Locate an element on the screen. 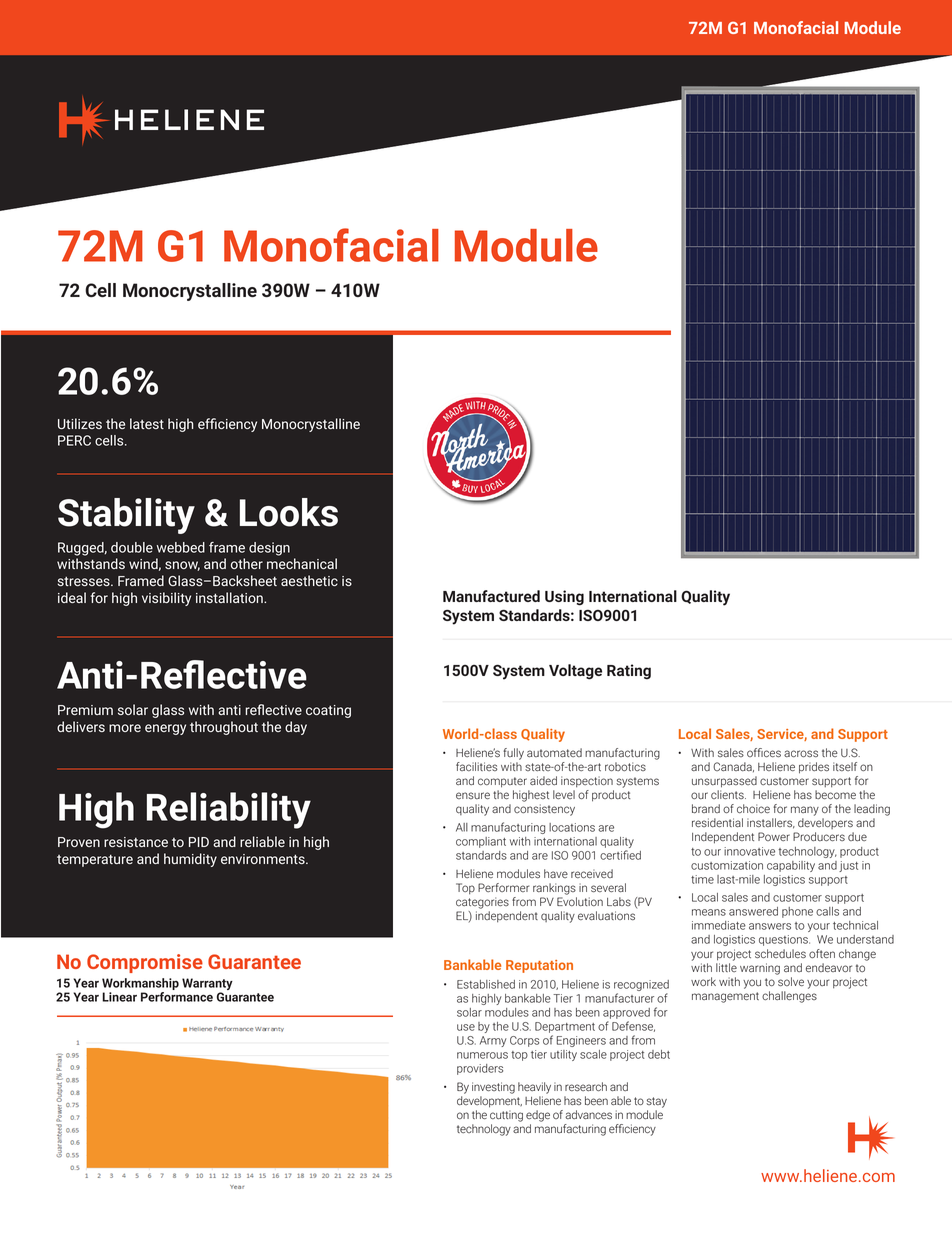 The image size is (952, 1233). Rating is located at coordinates (629, 672).
